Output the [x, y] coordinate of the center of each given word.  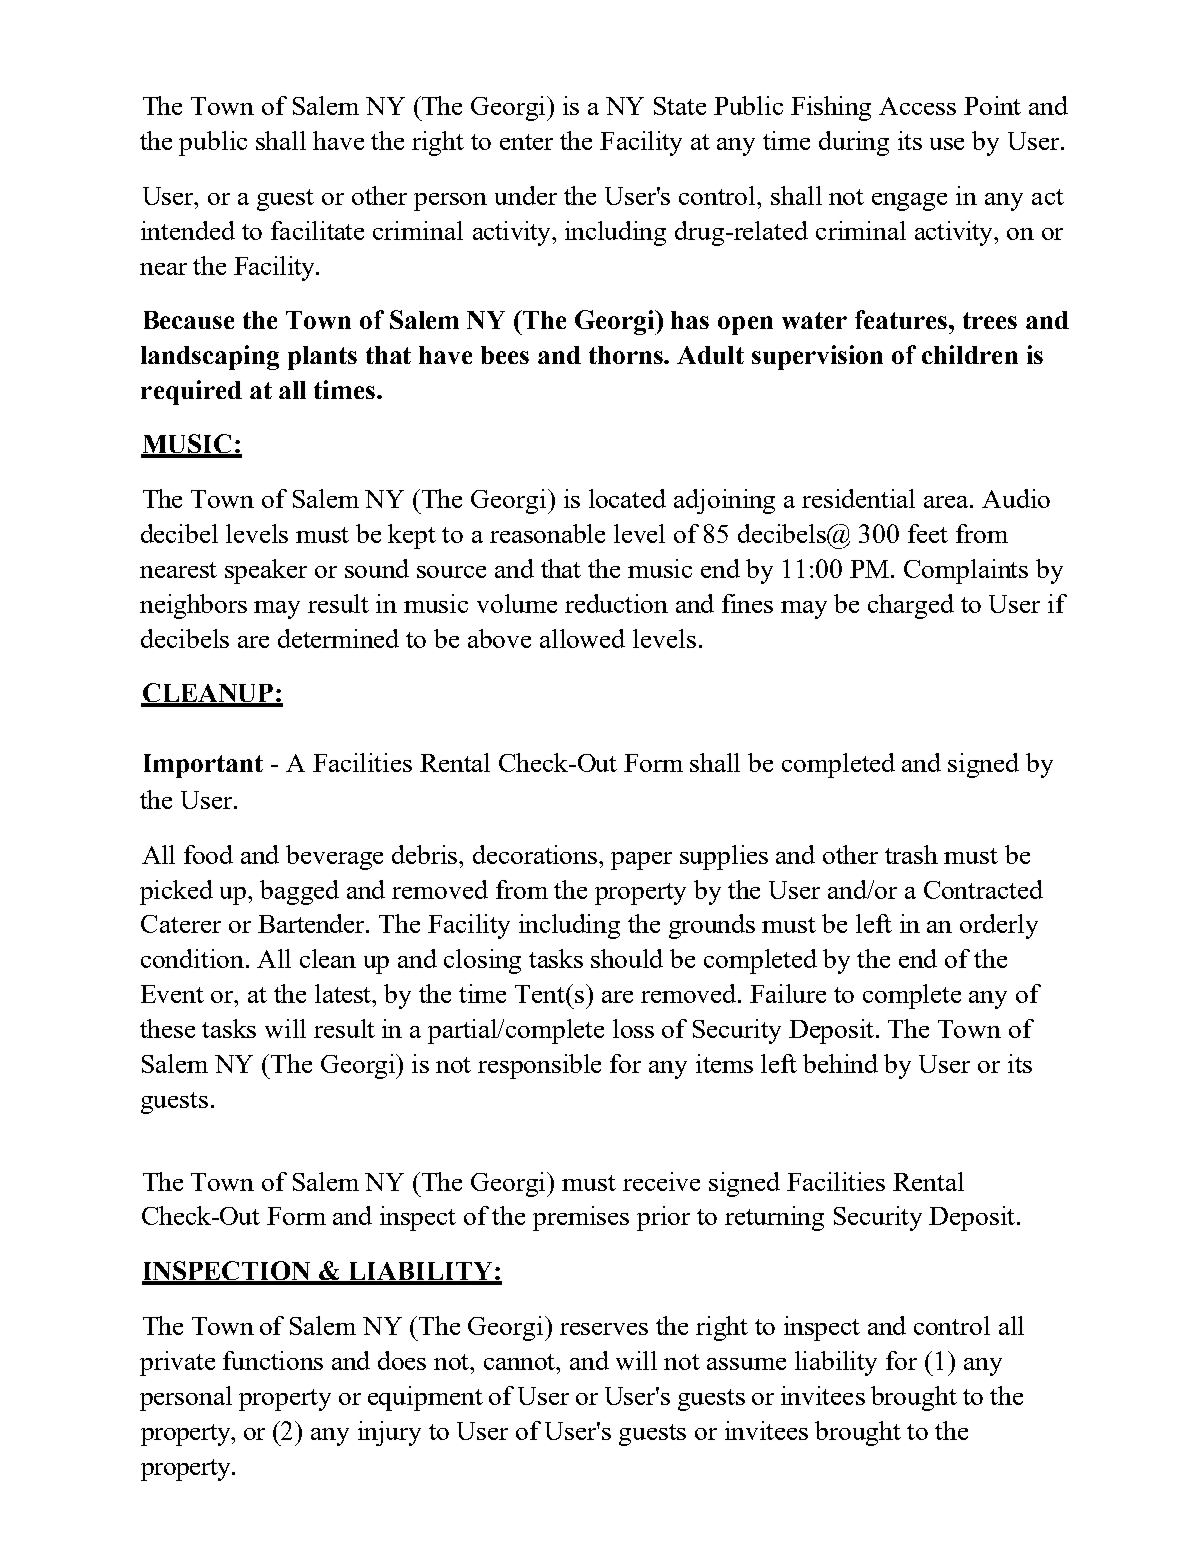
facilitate [317, 230]
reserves [604, 1329]
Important [203, 766]
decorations [536, 854]
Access [917, 106]
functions [273, 1360]
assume [746, 1364]
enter [526, 142]
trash [911, 854]
